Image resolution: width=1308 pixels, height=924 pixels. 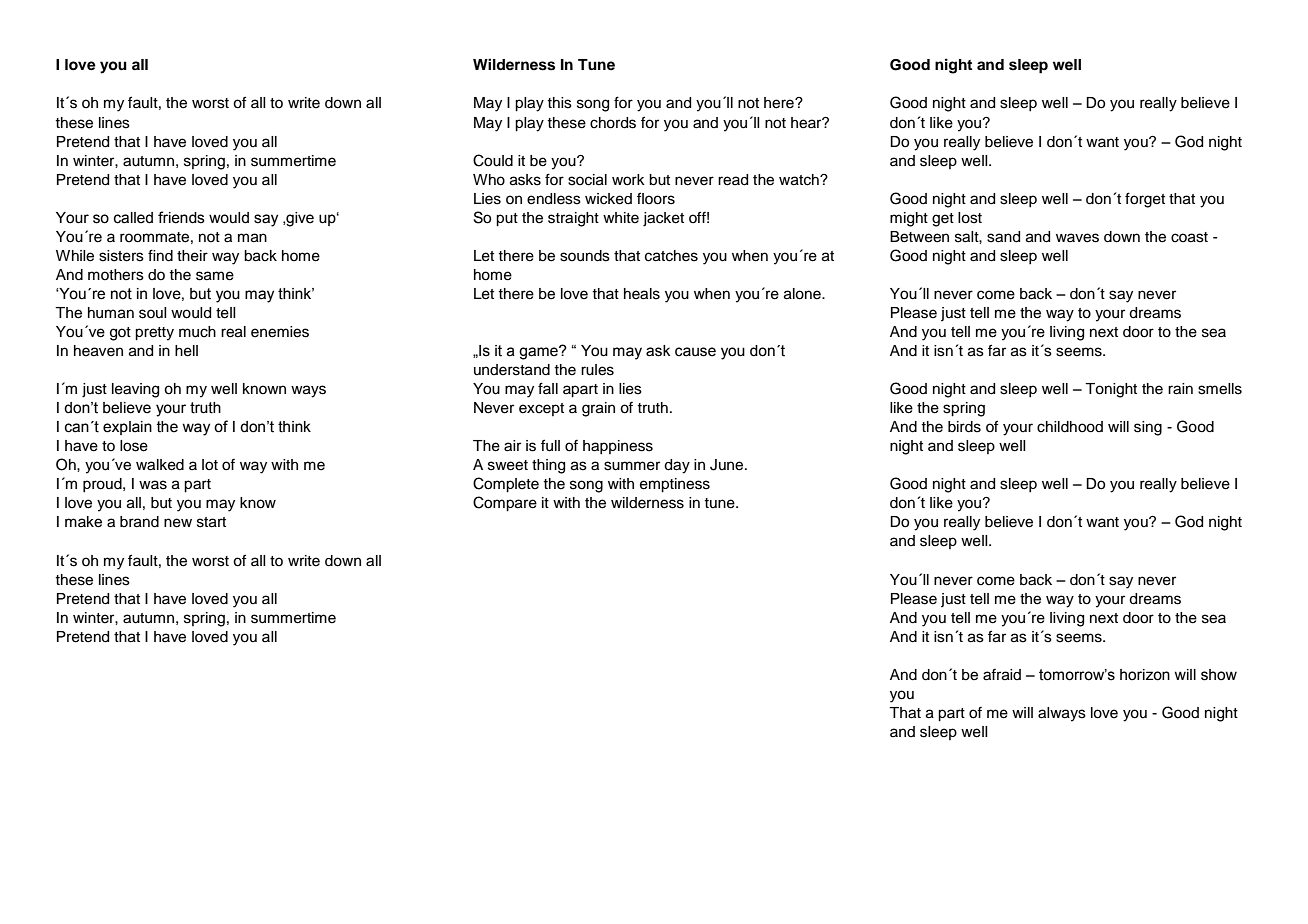 I want to click on show, so click(x=1219, y=675).
